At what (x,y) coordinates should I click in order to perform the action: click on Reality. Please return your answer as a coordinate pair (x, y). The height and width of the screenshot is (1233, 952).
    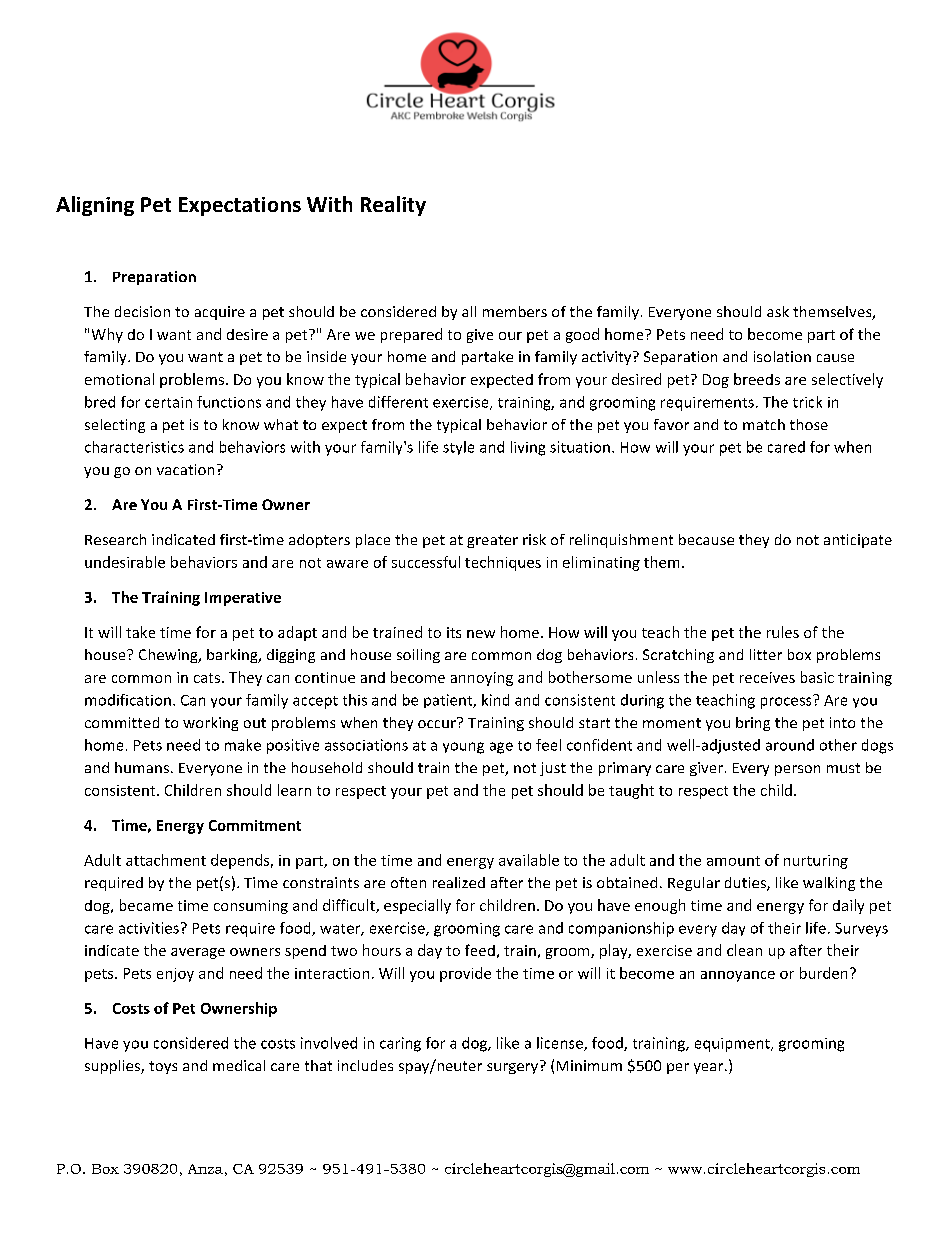
    Looking at the image, I should click on (393, 206).
